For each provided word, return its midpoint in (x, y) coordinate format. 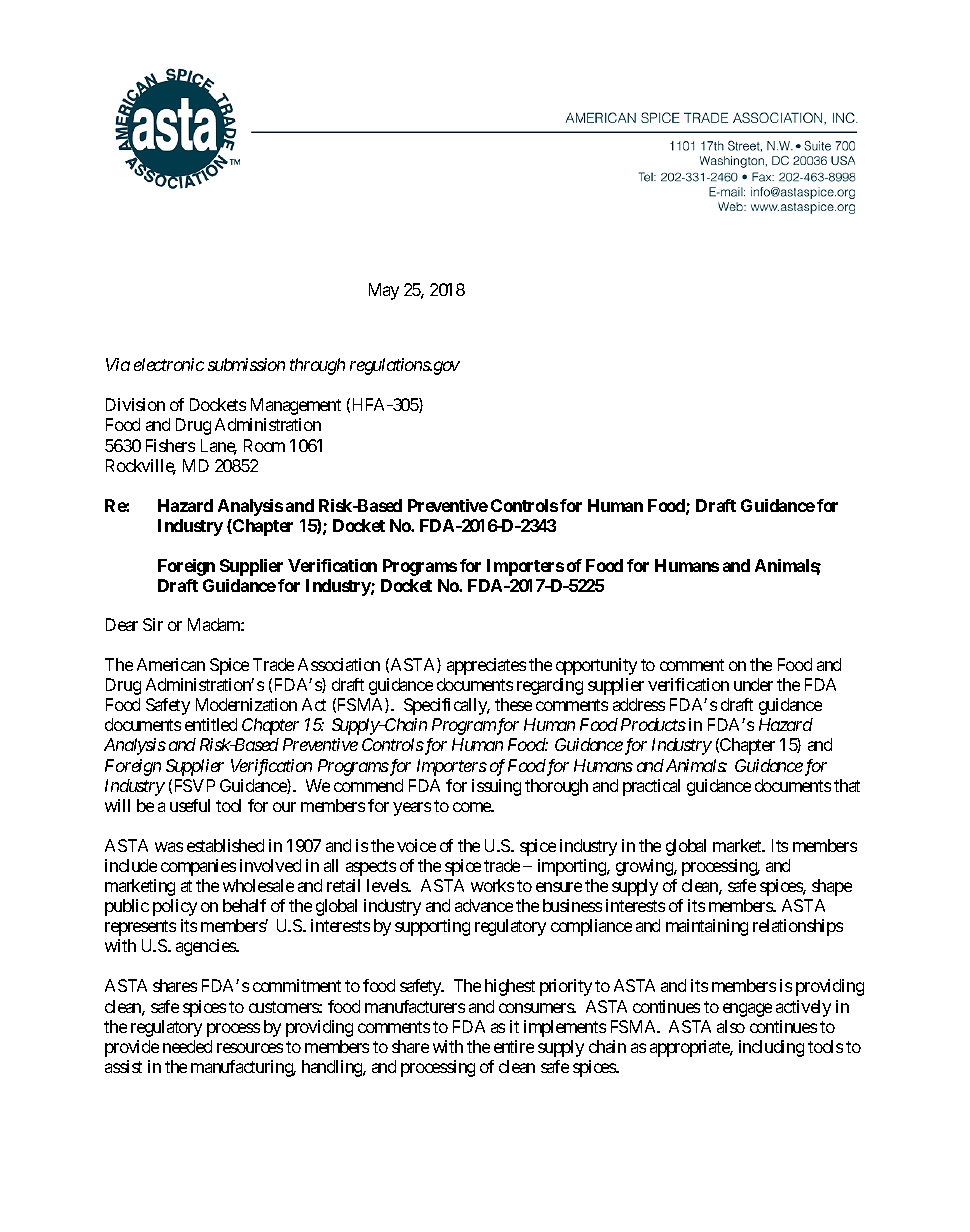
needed (187, 1046)
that (847, 785)
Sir (153, 624)
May (384, 291)
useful (190, 805)
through (317, 366)
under (753, 684)
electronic (169, 364)
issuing (496, 787)
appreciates (486, 666)
